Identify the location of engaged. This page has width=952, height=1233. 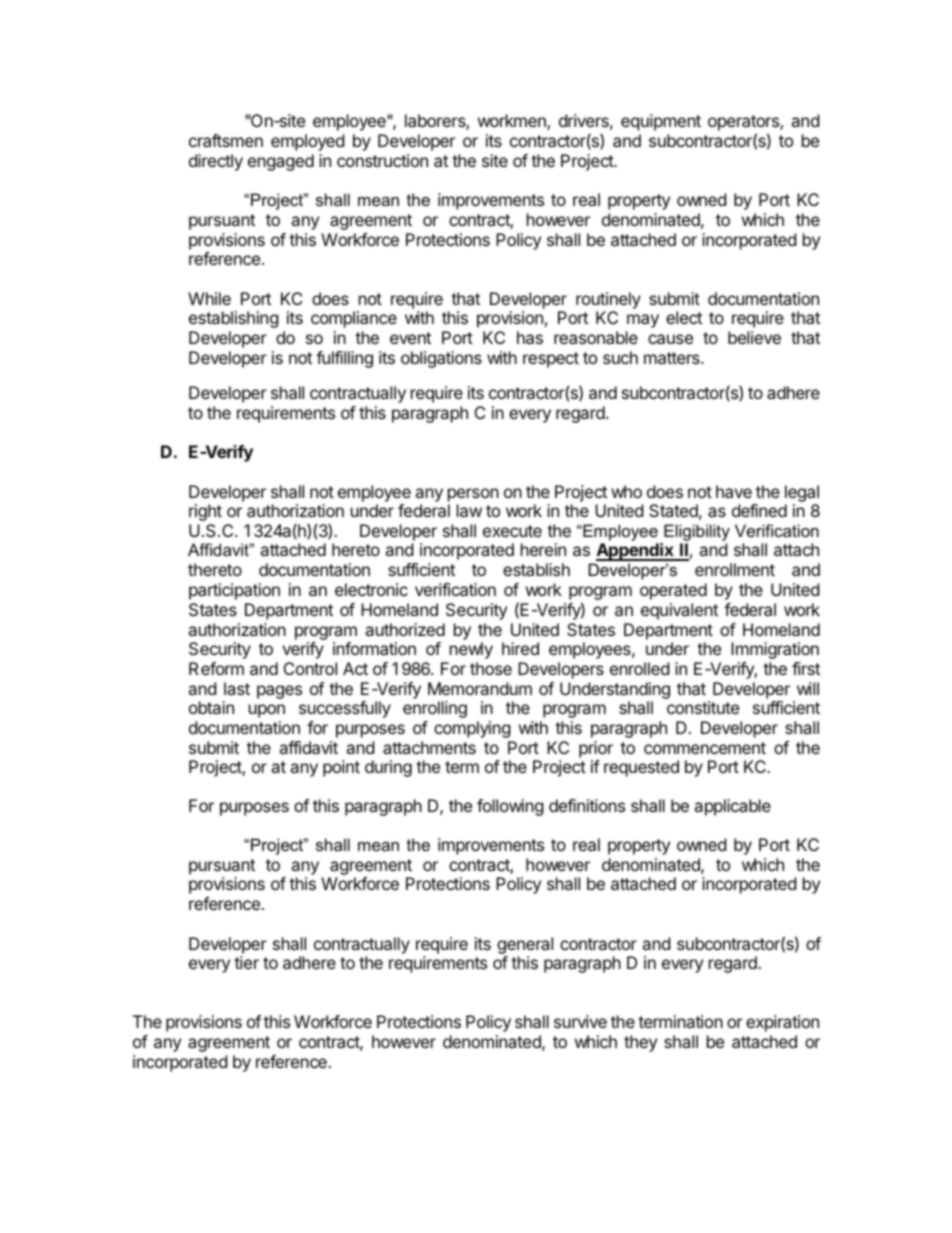
(281, 162).
